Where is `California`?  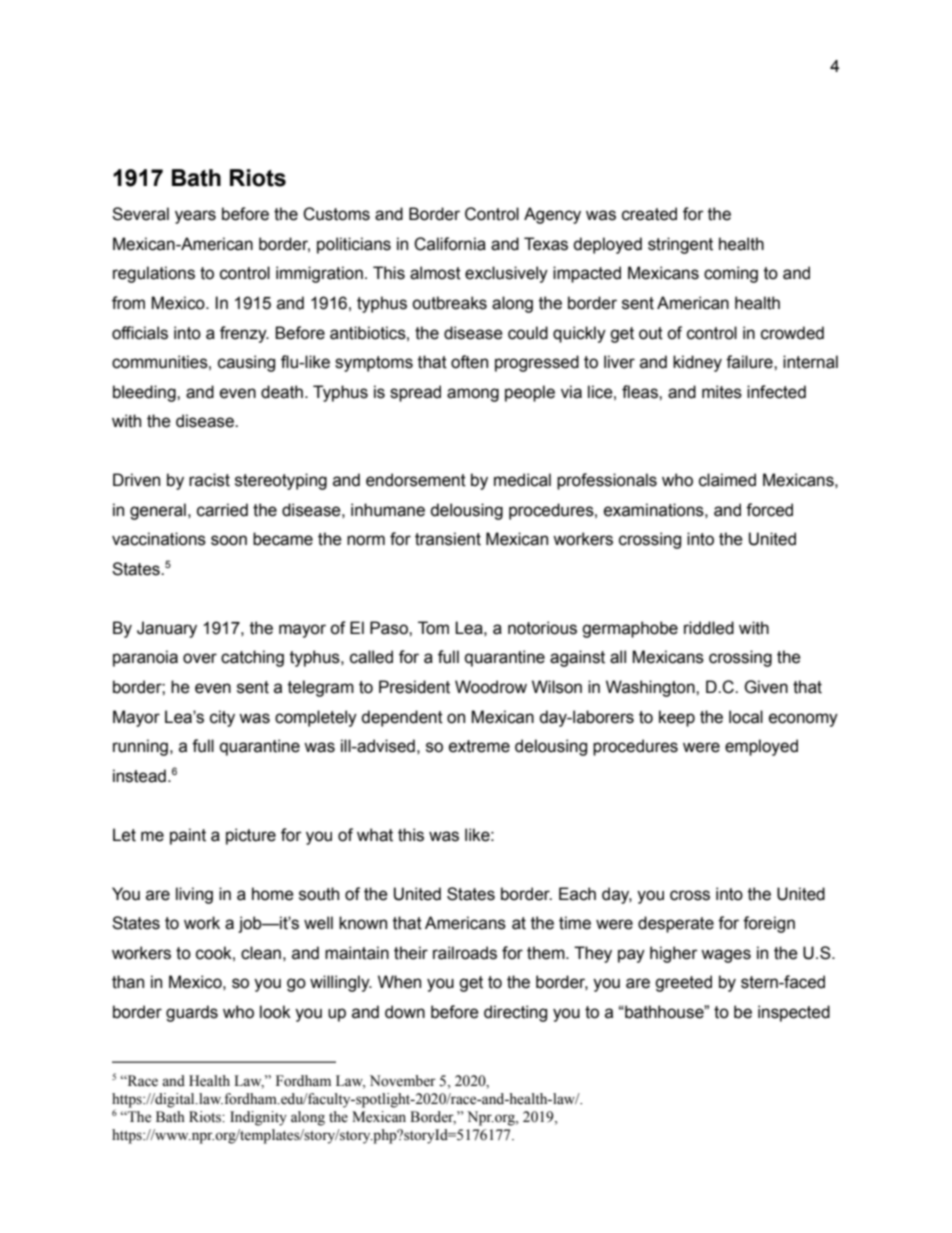 California is located at coordinates (450, 244).
